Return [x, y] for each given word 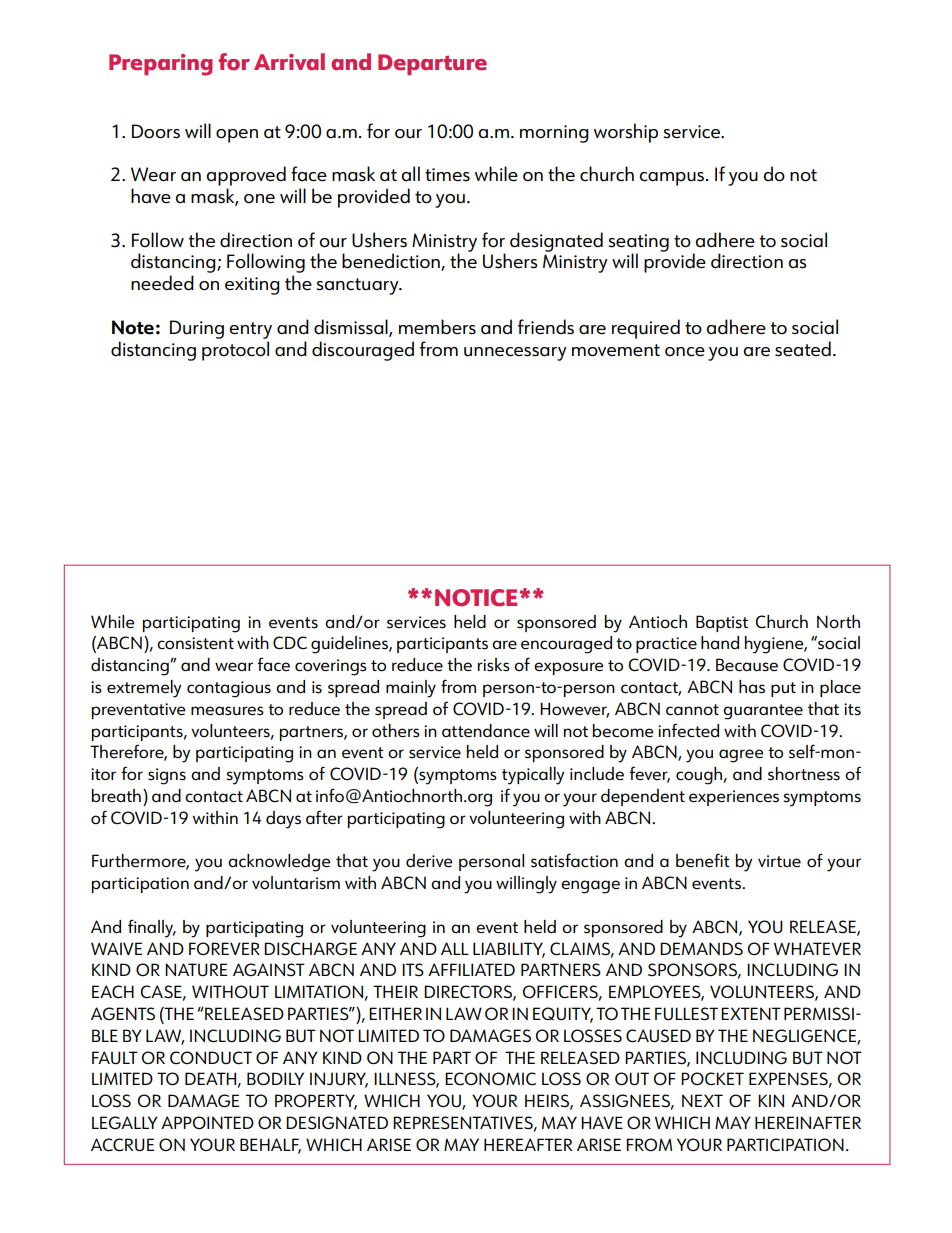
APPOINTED [207, 1122]
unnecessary [515, 354]
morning [554, 134]
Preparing [161, 65]
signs [167, 776]
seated [803, 349]
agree [741, 756]
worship [626, 133]
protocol [235, 351]
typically [533, 776]
